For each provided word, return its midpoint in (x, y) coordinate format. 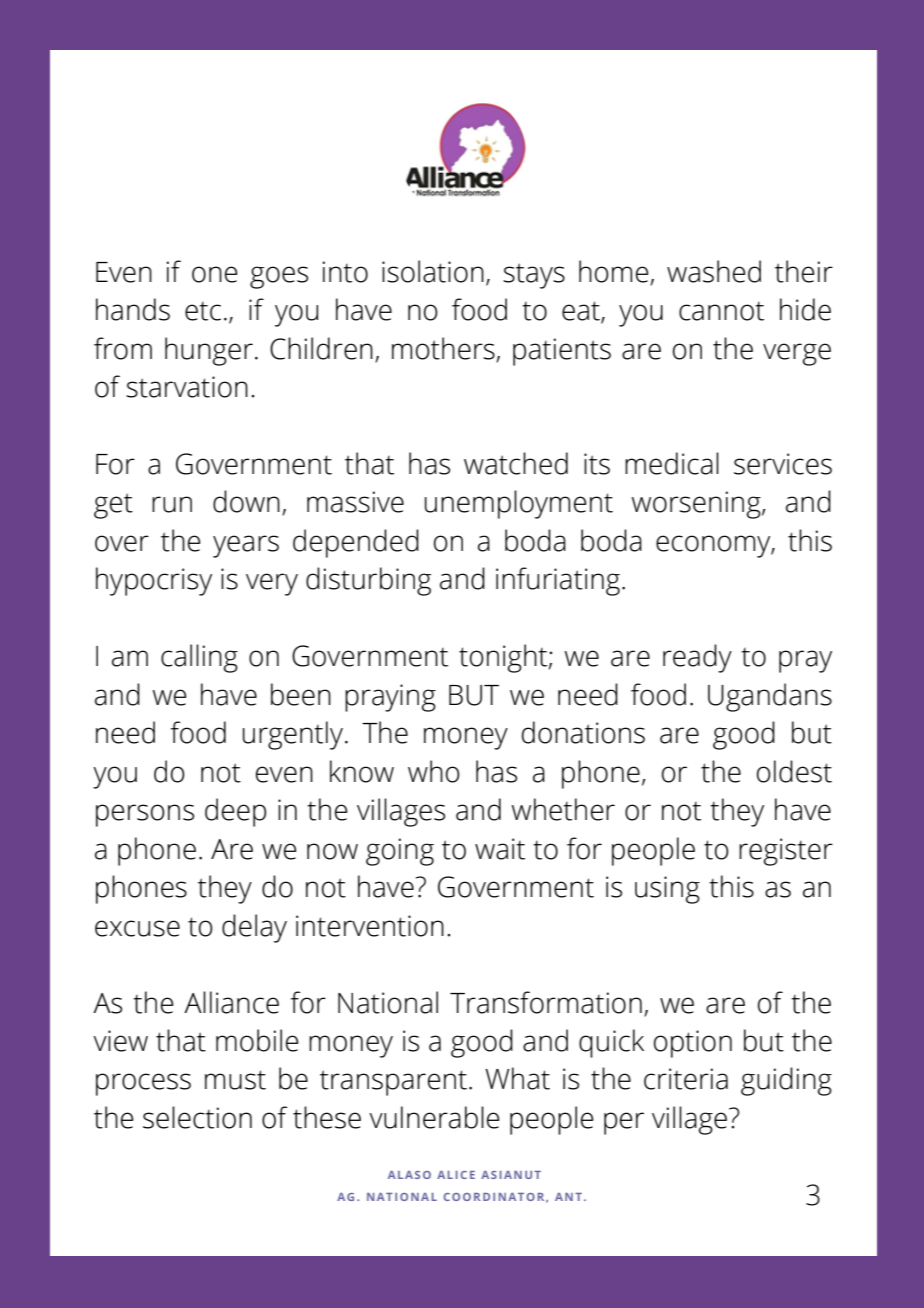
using (667, 890)
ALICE (456, 1175)
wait (500, 849)
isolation (433, 271)
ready (697, 658)
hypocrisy (154, 581)
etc (203, 311)
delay (254, 928)
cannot (721, 311)
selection (197, 1117)
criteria (686, 1079)
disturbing (368, 581)
